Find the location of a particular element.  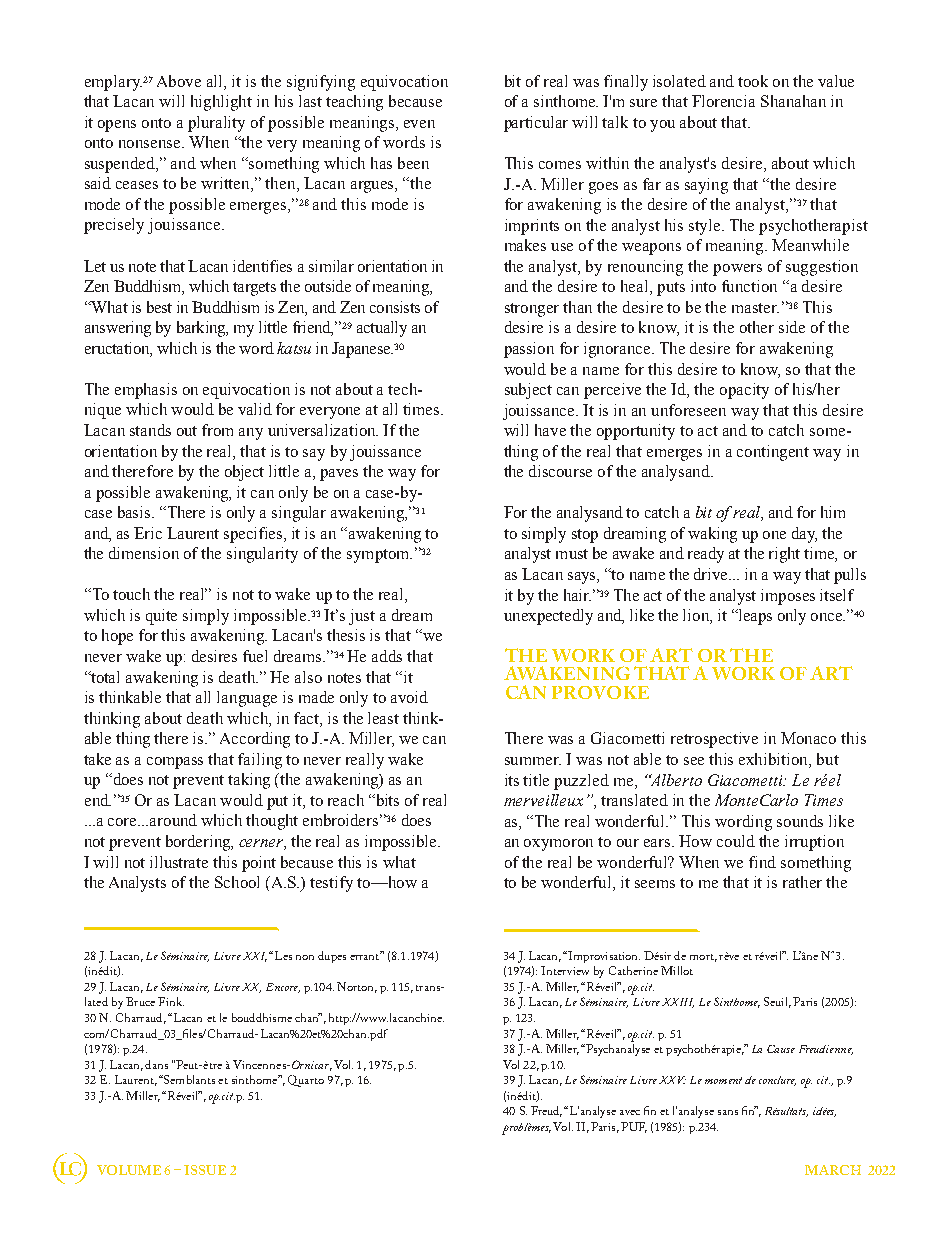

illustrate is located at coordinates (179, 862).
